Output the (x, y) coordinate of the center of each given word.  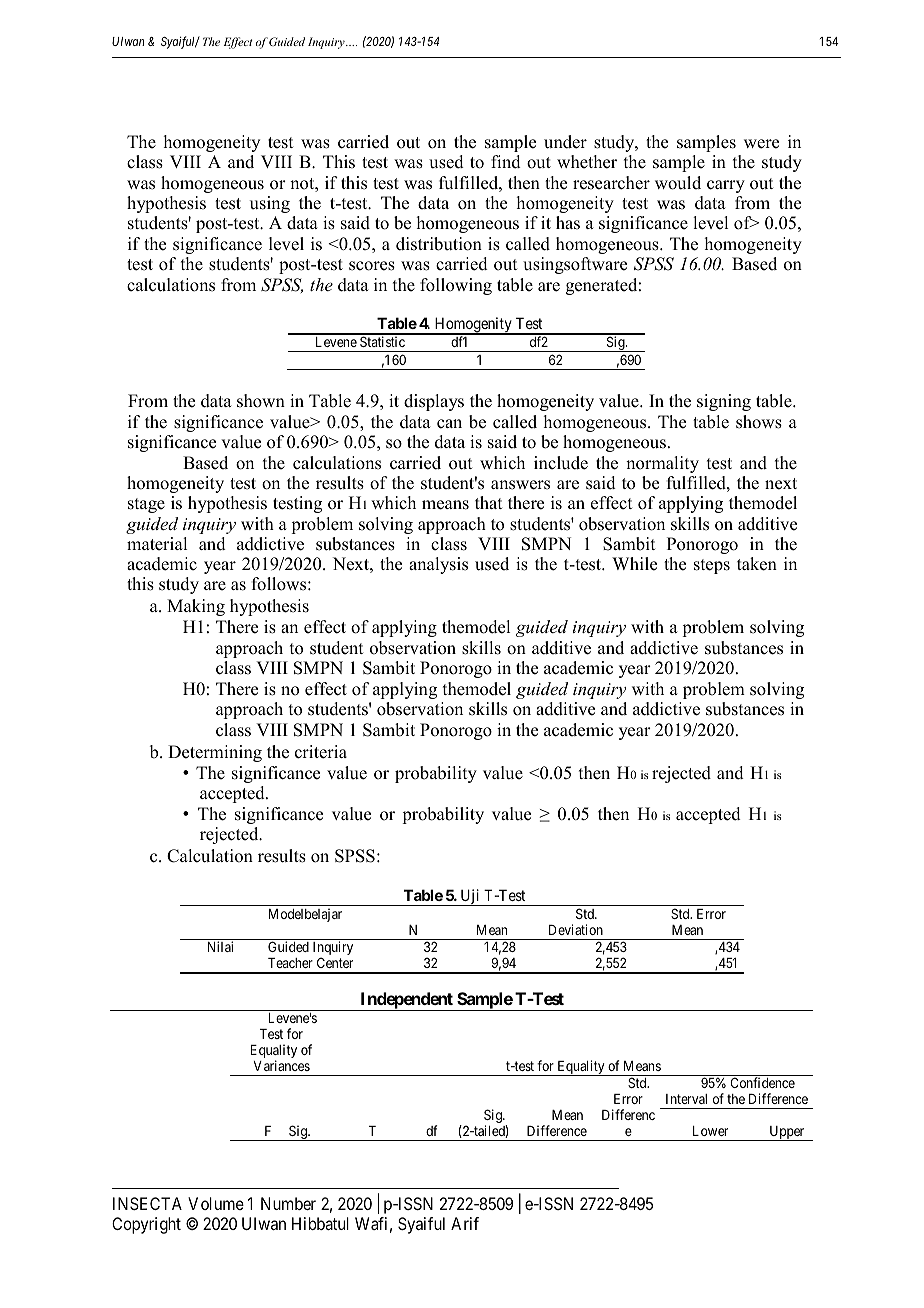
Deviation (576, 929)
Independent (406, 1001)
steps (712, 566)
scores (372, 266)
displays (434, 402)
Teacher (290, 963)
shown (261, 401)
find (506, 162)
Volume (216, 1203)
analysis (438, 565)
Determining (215, 753)
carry (726, 186)
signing (724, 402)
